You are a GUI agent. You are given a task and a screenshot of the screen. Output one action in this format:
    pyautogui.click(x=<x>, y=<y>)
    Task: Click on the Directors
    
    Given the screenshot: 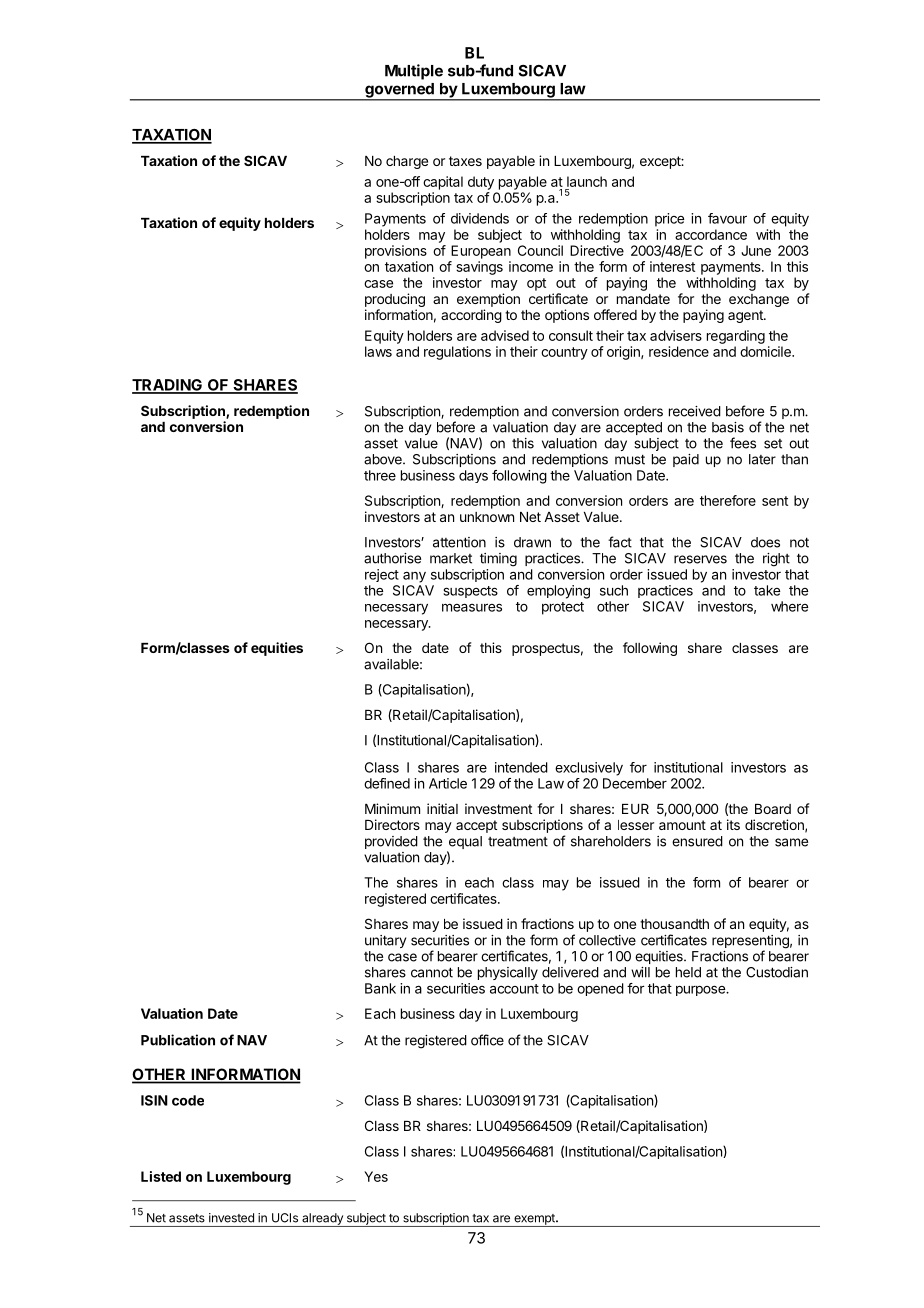 What is the action you would take?
    pyautogui.click(x=392, y=824)
